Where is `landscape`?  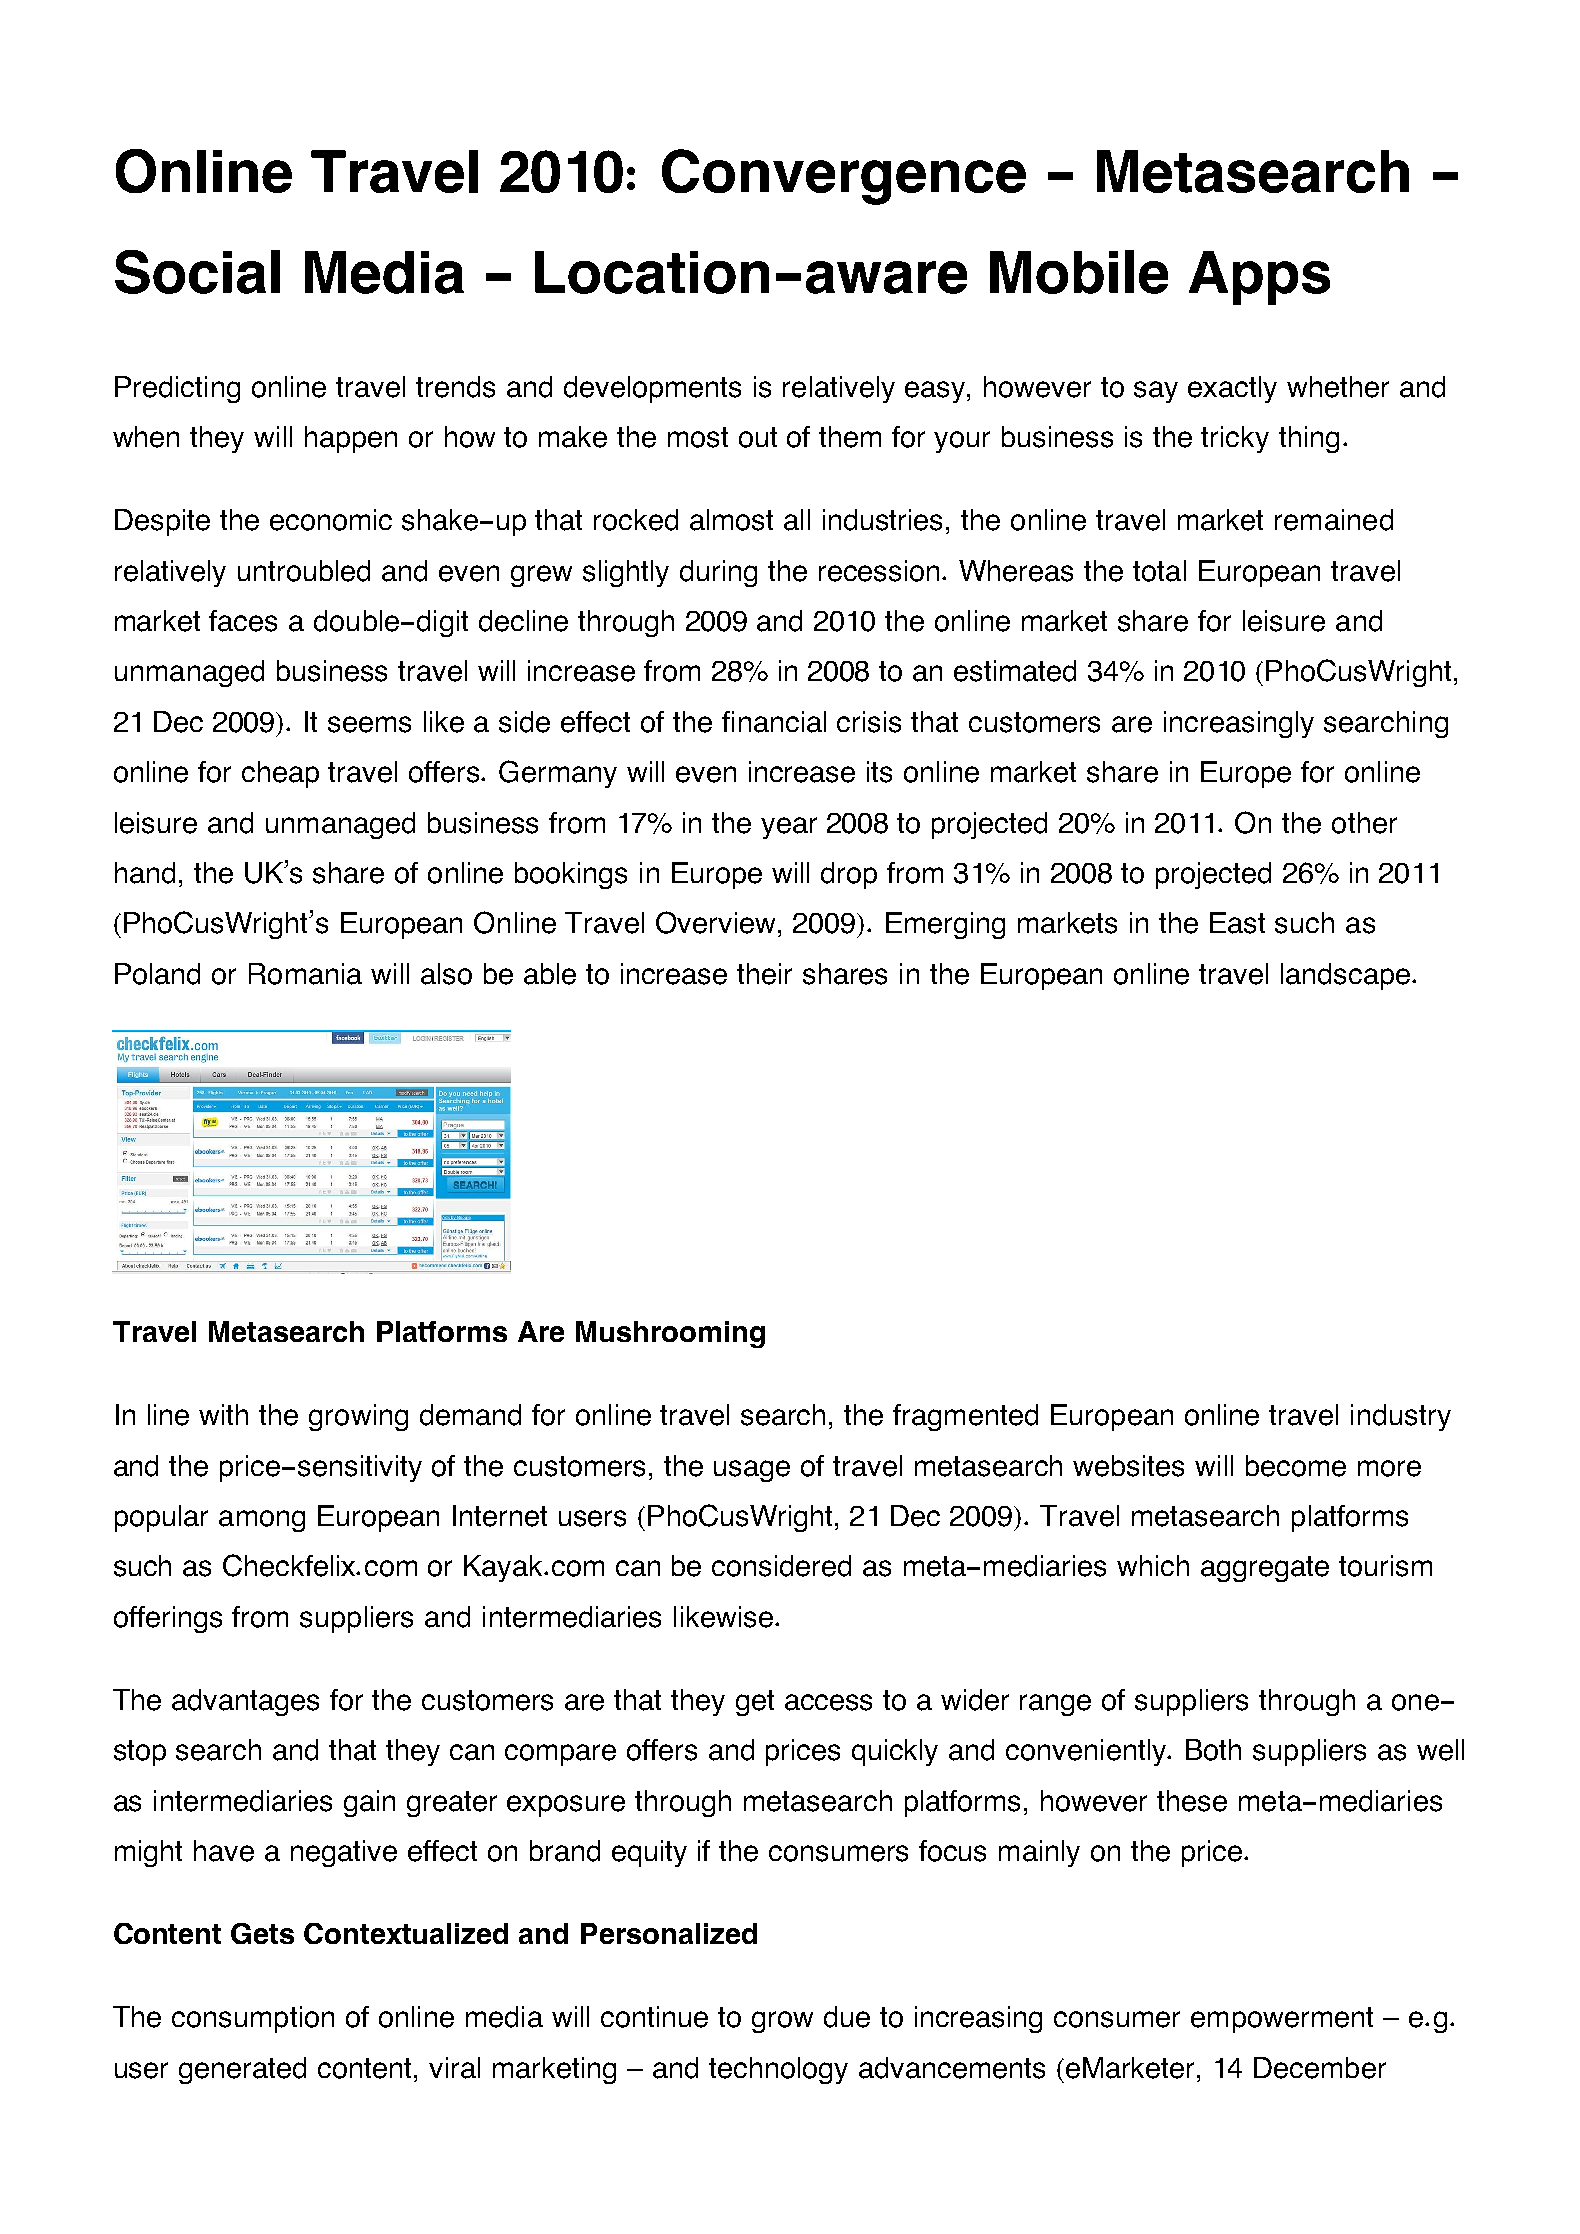 landscape is located at coordinates (1347, 976).
